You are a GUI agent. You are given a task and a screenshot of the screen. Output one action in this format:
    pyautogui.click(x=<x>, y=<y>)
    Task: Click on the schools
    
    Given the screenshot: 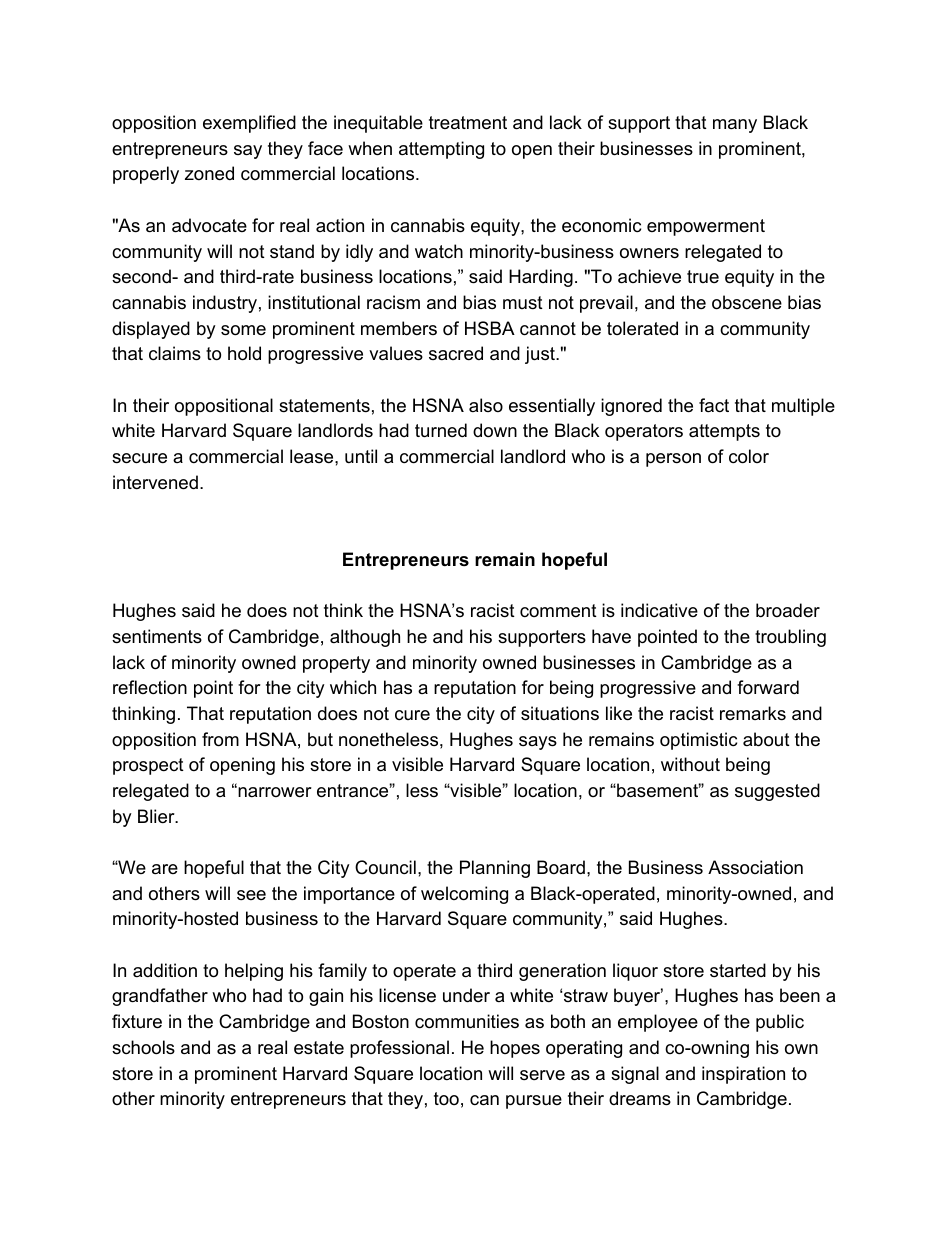 What is the action you would take?
    pyautogui.click(x=143, y=1047)
